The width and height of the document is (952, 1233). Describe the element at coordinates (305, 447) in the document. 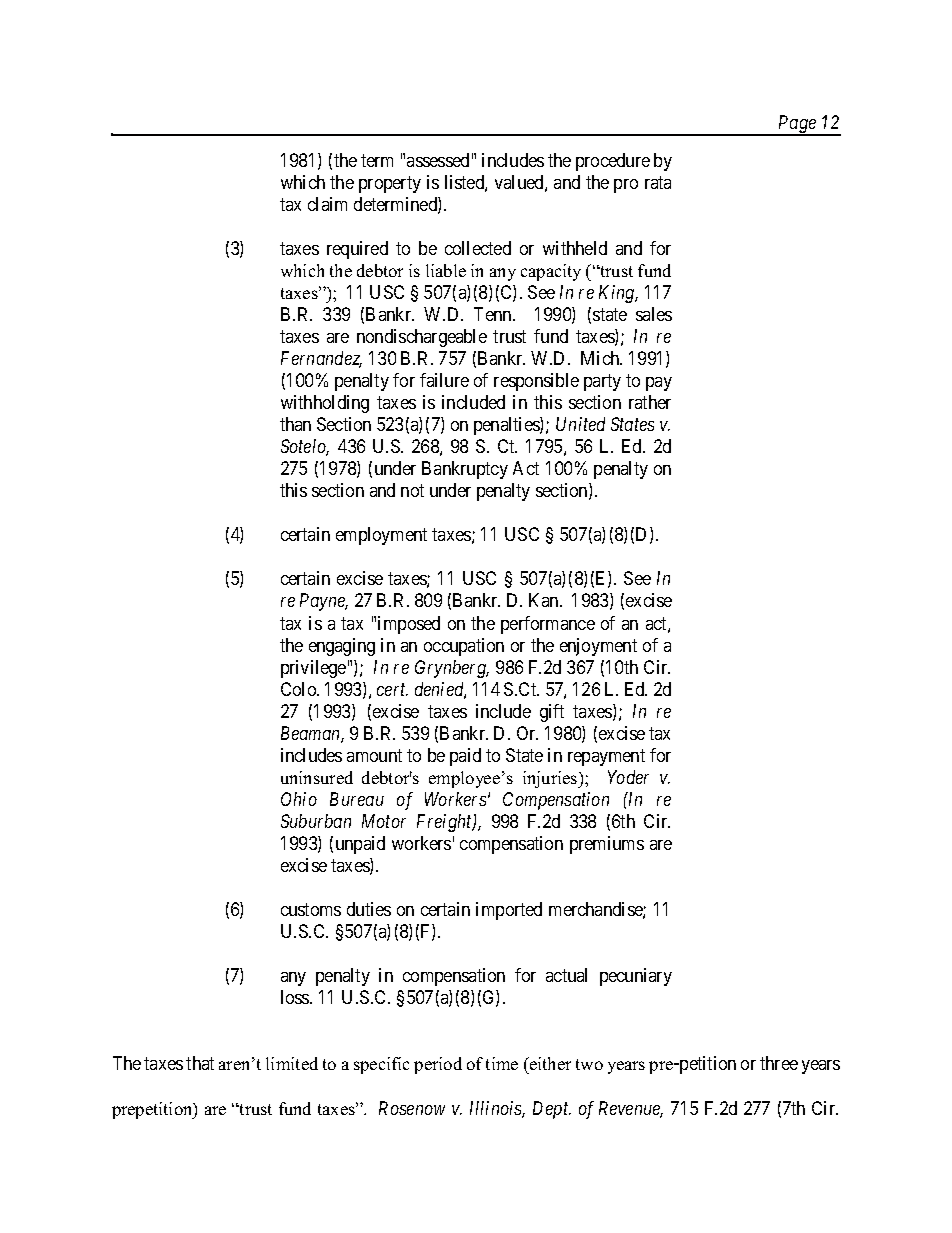

I see `Sotelo` at that location.
